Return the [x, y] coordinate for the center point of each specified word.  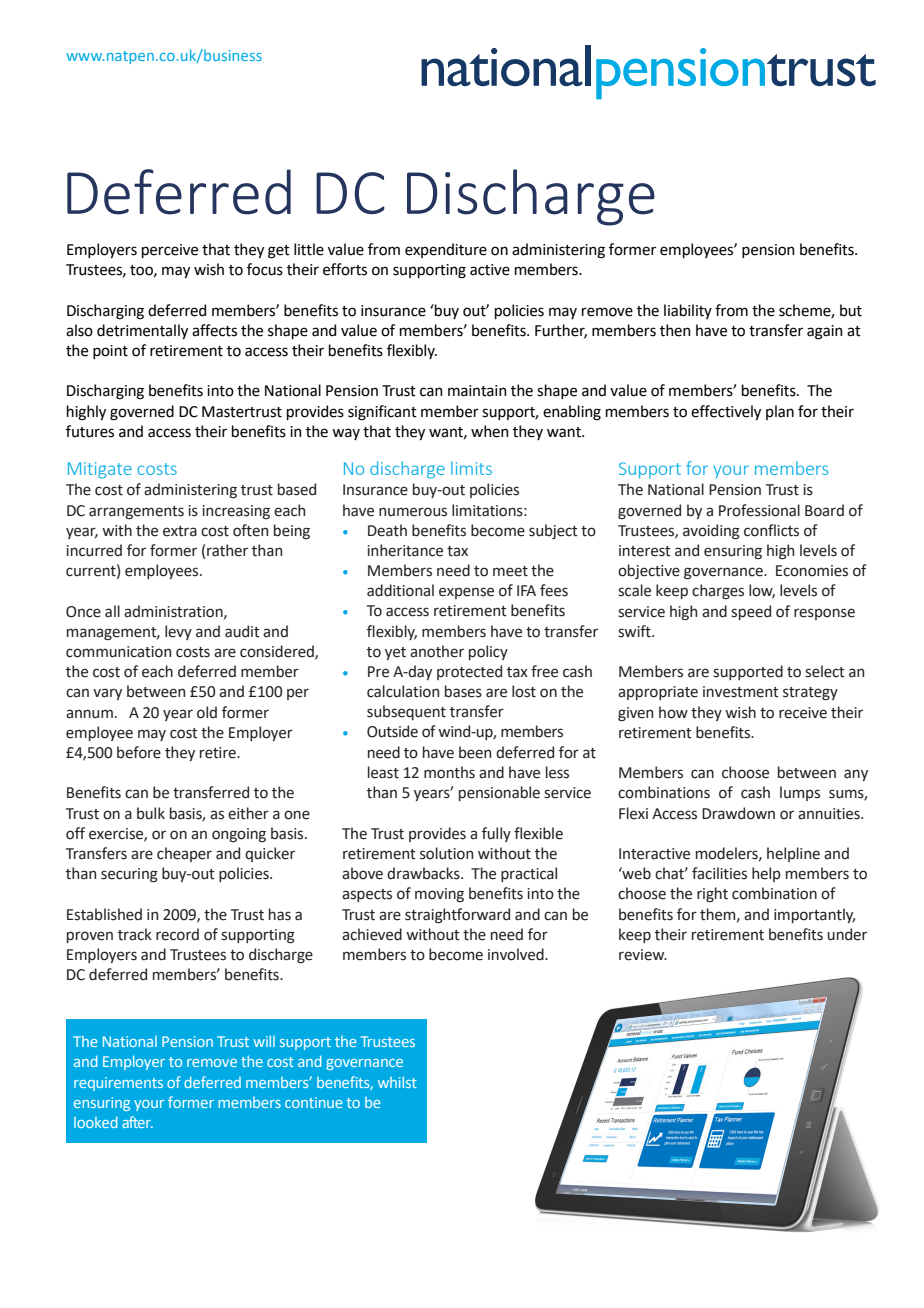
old [207, 712]
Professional [759, 510]
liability [688, 311]
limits [471, 468]
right [712, 894]
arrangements [136, 512]
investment [741, 692]
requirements [118, 1084]
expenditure [446, 250]
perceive [170, 251]
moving [439, 895]
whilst [397, 1082]
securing [129, 875]
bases [463, 691]
